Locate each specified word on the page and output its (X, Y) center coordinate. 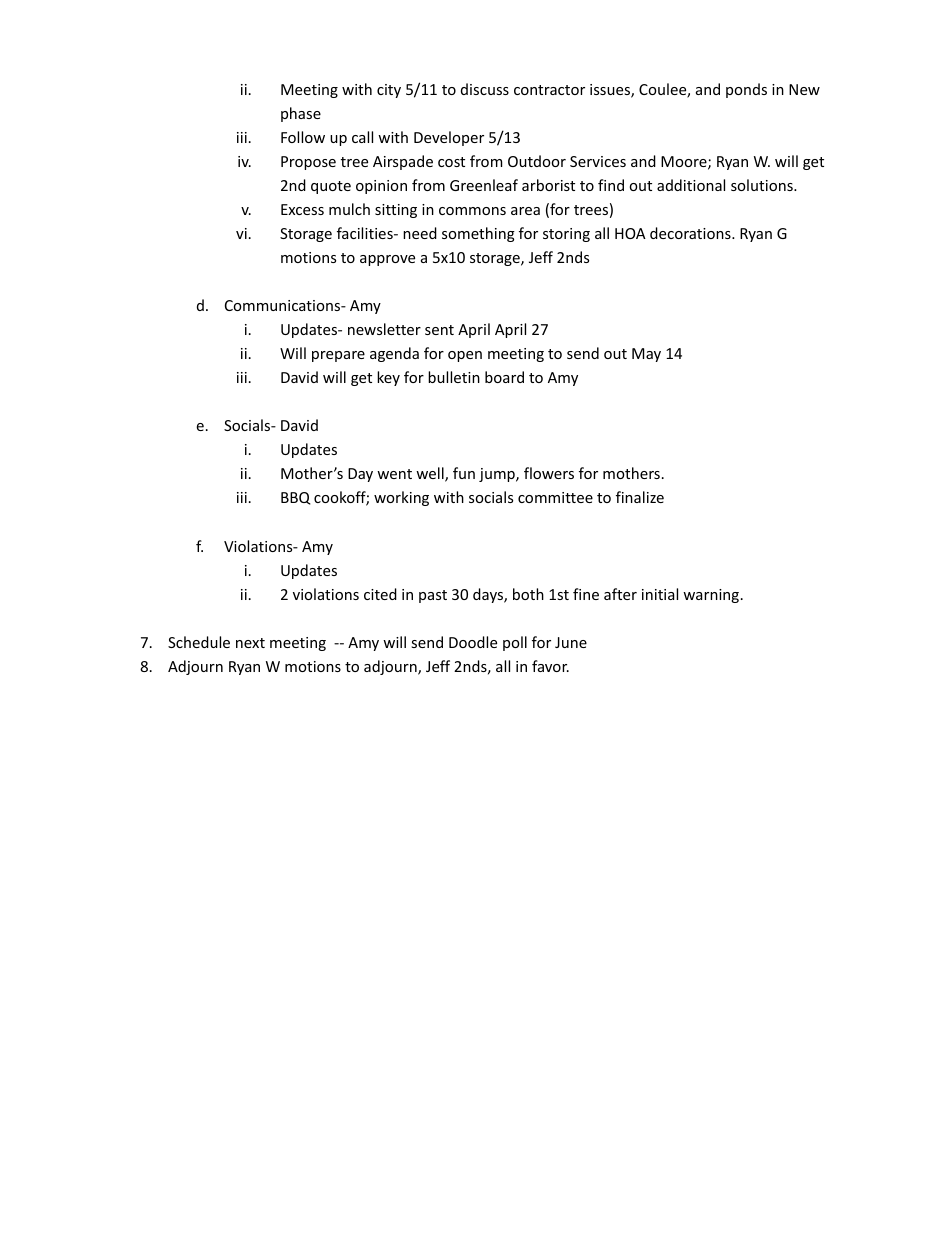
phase (301, 114)
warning (711, 596)
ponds (746, 90)
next (250, 643)
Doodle (473, 642)
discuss (485, 89)
